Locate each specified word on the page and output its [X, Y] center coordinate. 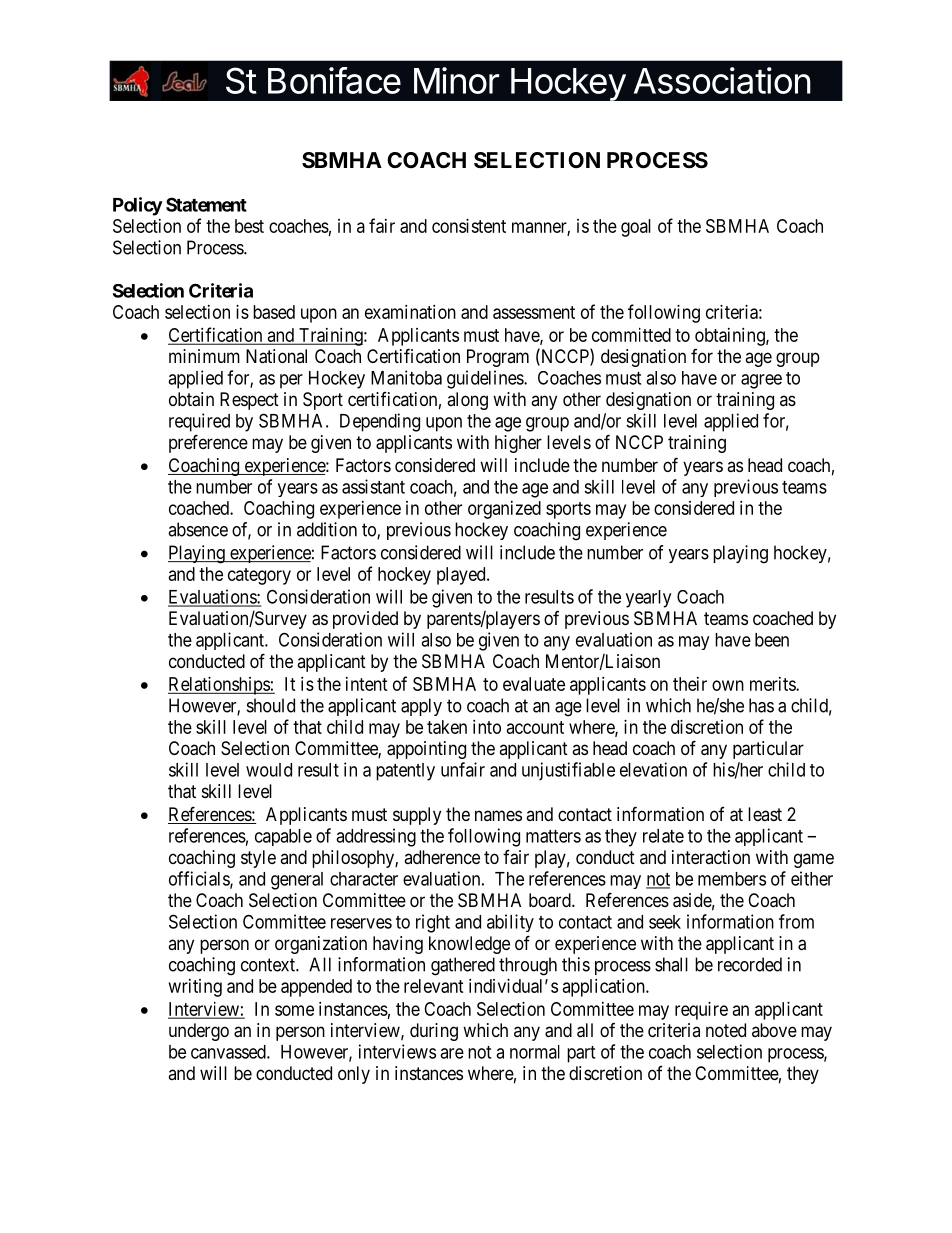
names [498, 815]
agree [761, 381]
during [434, 1032]
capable [283, 837]
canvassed [229, 1052]
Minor [456, 80]
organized [504, 510]
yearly [648, 599]
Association [722, 80]
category [259, 576]
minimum [204, 356]
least [765, 814]
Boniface [334, 80]
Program [498, 358]
